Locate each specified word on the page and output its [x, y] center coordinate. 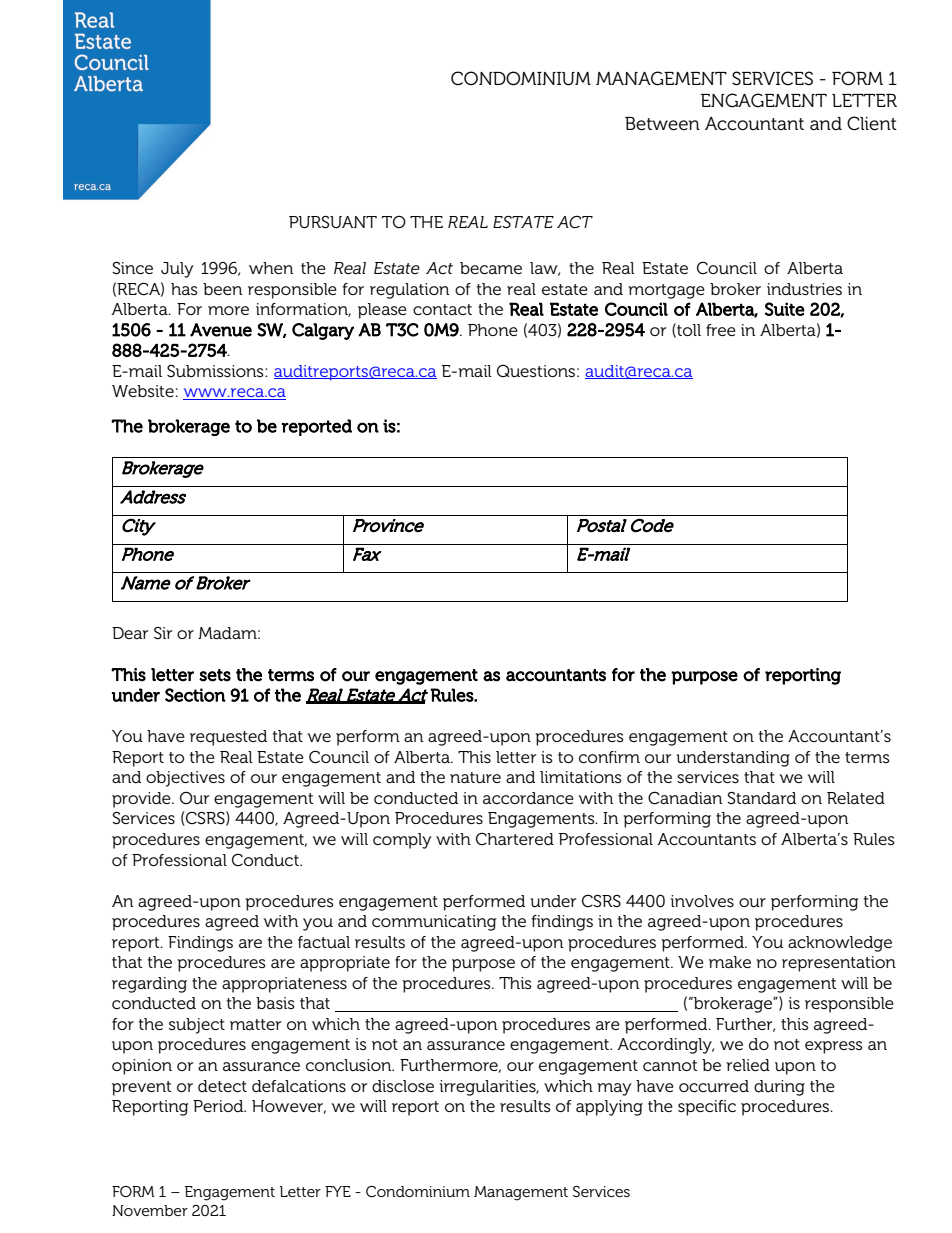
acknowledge [840, 944]
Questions [536, 370]
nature [475, 777]
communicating [434, 923]
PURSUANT [333, 222]
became [491, 268]
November [150, 1210]
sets [215, 675]
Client [872, 123]
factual [324, 942]
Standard [761, 798]
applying [609, 1108]
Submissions [216, 370]
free [721, 330]
